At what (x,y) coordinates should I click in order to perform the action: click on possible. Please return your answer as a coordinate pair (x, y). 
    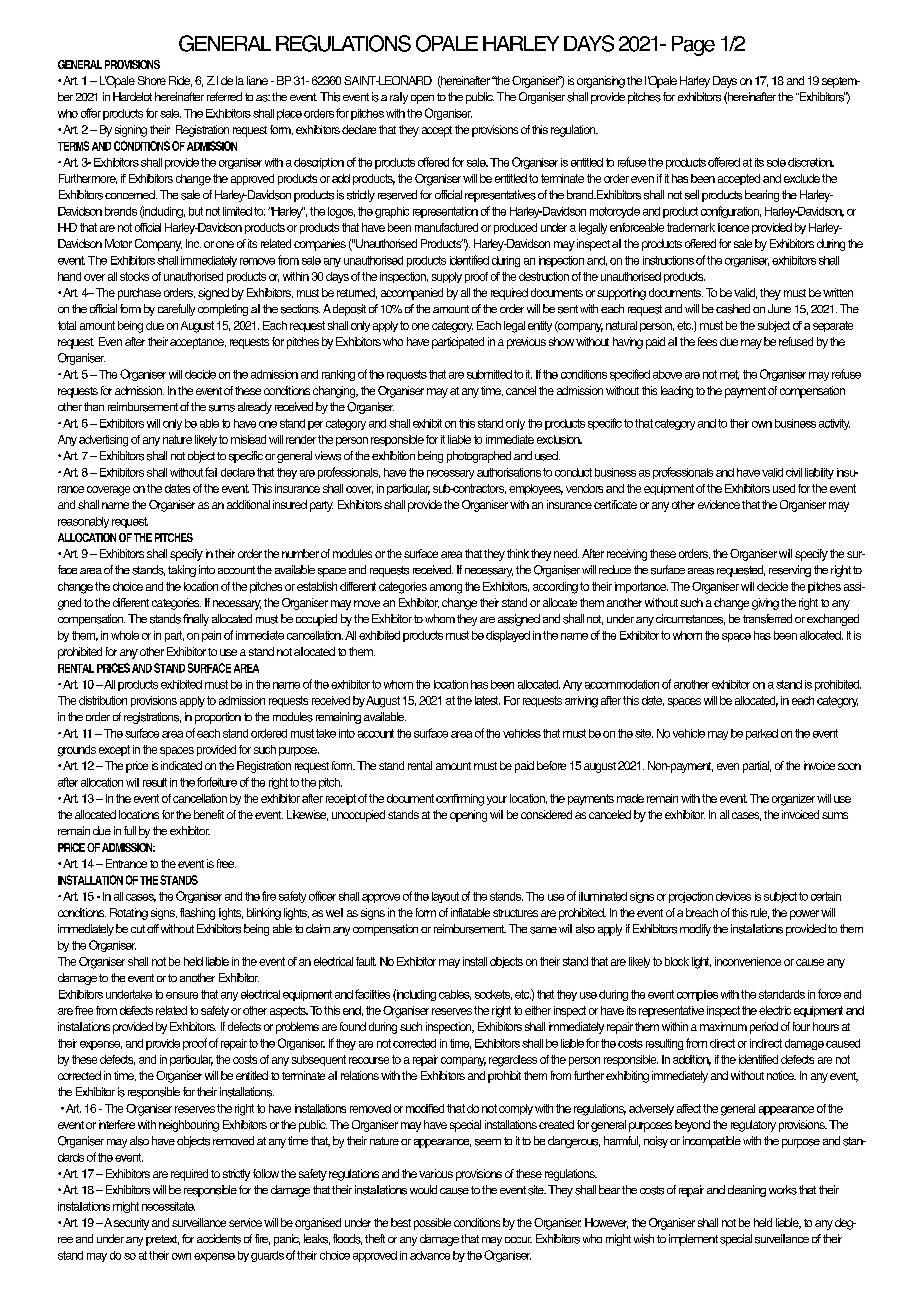
    Looking at the image, I should click on (432, 1224).
